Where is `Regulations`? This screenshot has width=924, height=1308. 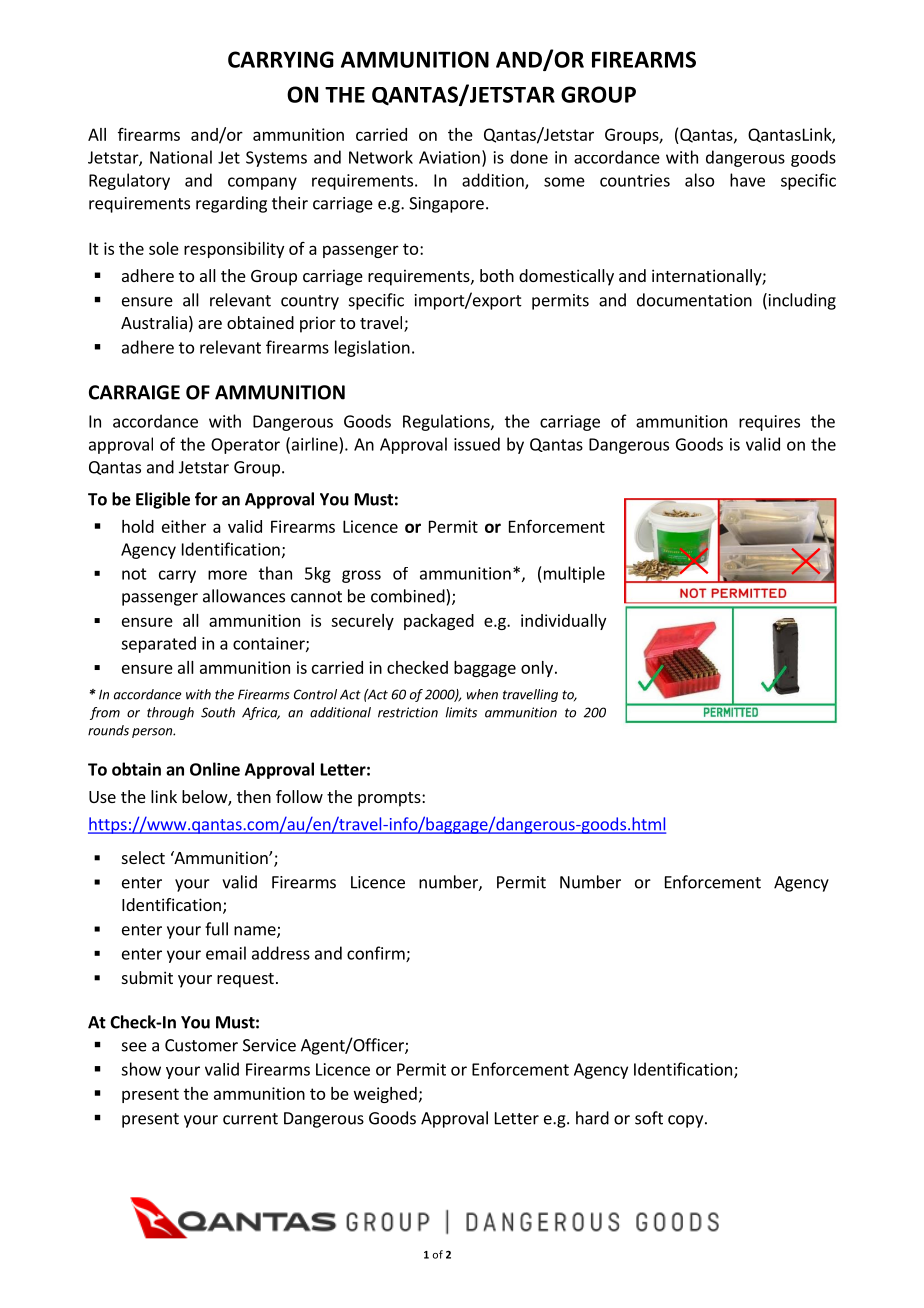 Regulations is located at coordinates (447, 422).
